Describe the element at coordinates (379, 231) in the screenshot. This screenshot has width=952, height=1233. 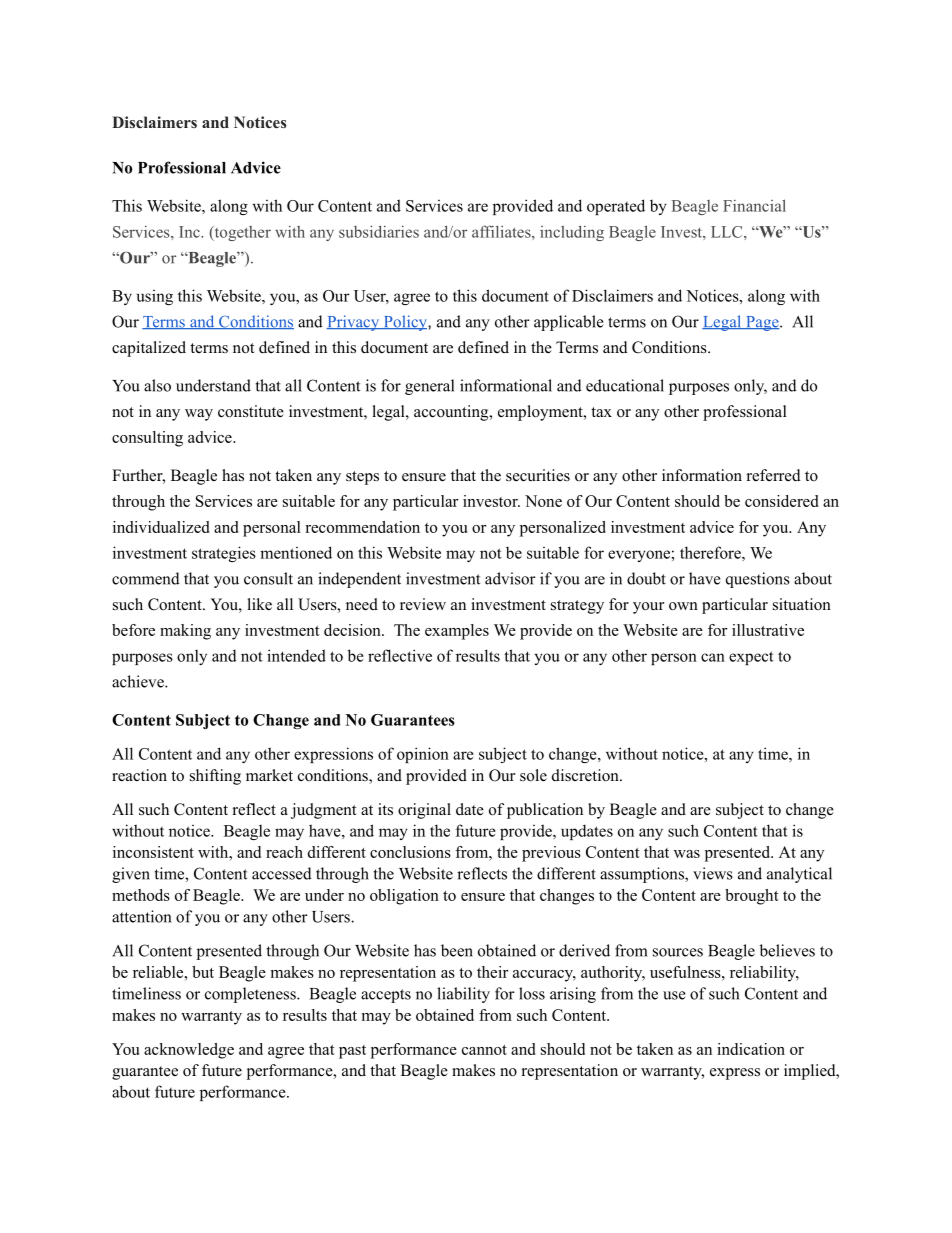
I see `subsidiaries` at that location.
